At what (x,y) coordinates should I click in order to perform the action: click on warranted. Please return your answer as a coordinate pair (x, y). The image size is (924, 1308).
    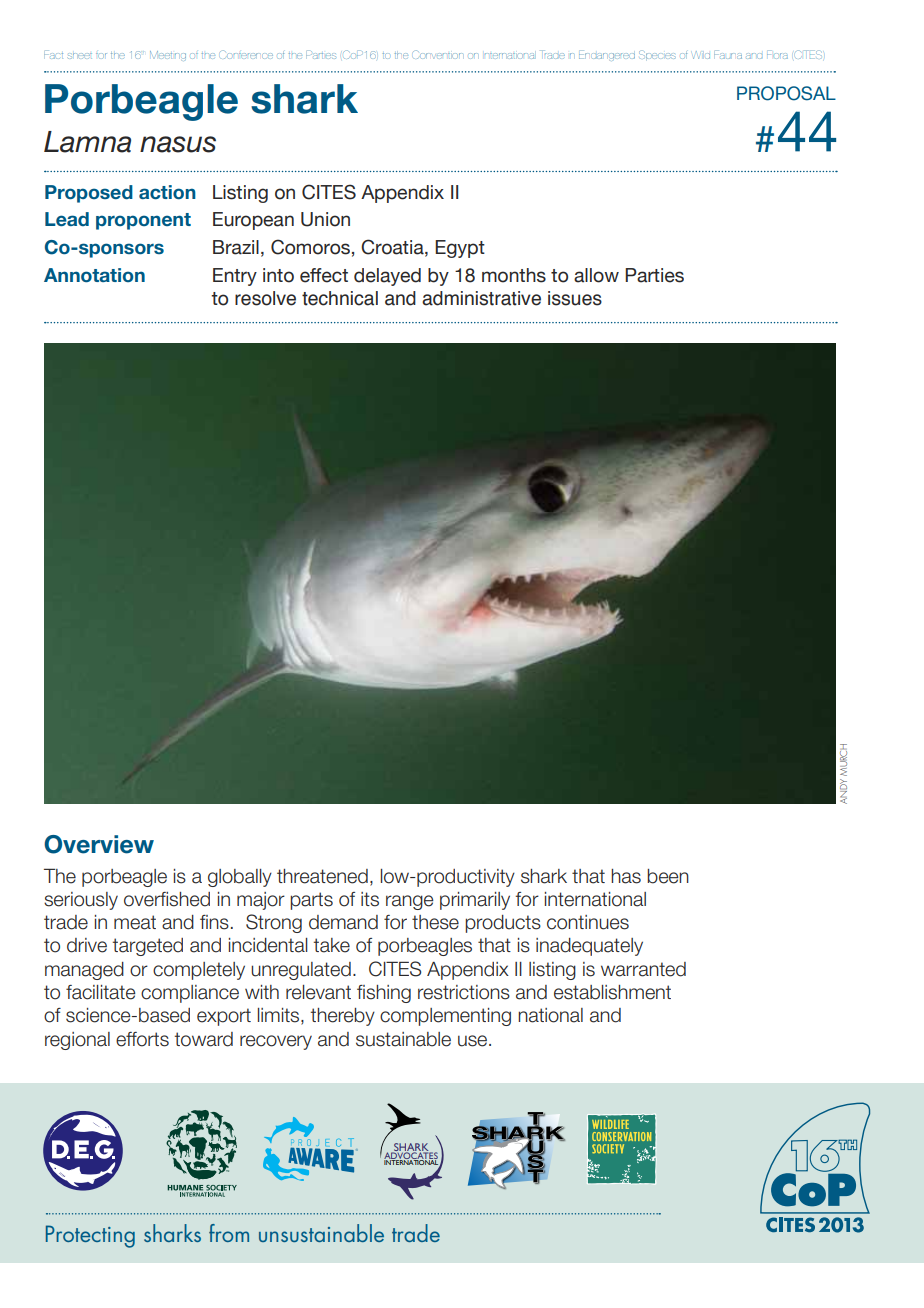
    Looking at the image, I should click on (643, 969).
